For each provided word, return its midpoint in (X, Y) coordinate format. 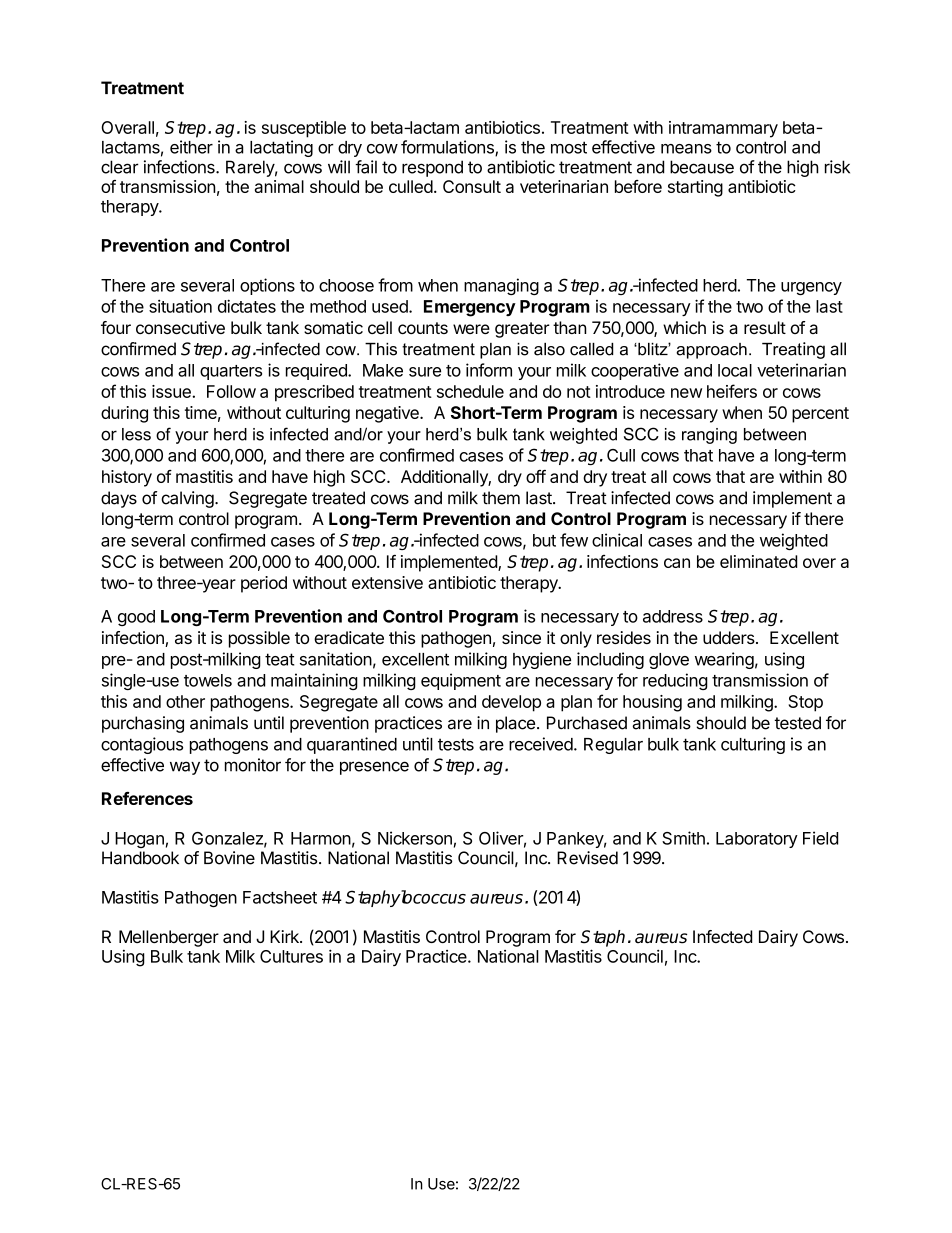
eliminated (758, 561)
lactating (281, 148)
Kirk (285, 936)
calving (187, 499)
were (471, 329)
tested (797, 723)
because (702, 167)
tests (456, 744)
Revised (587, 858)
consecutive (180, 327)
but (544, 540)
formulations (448, 148)
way (185, 768)
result (765, 327)
